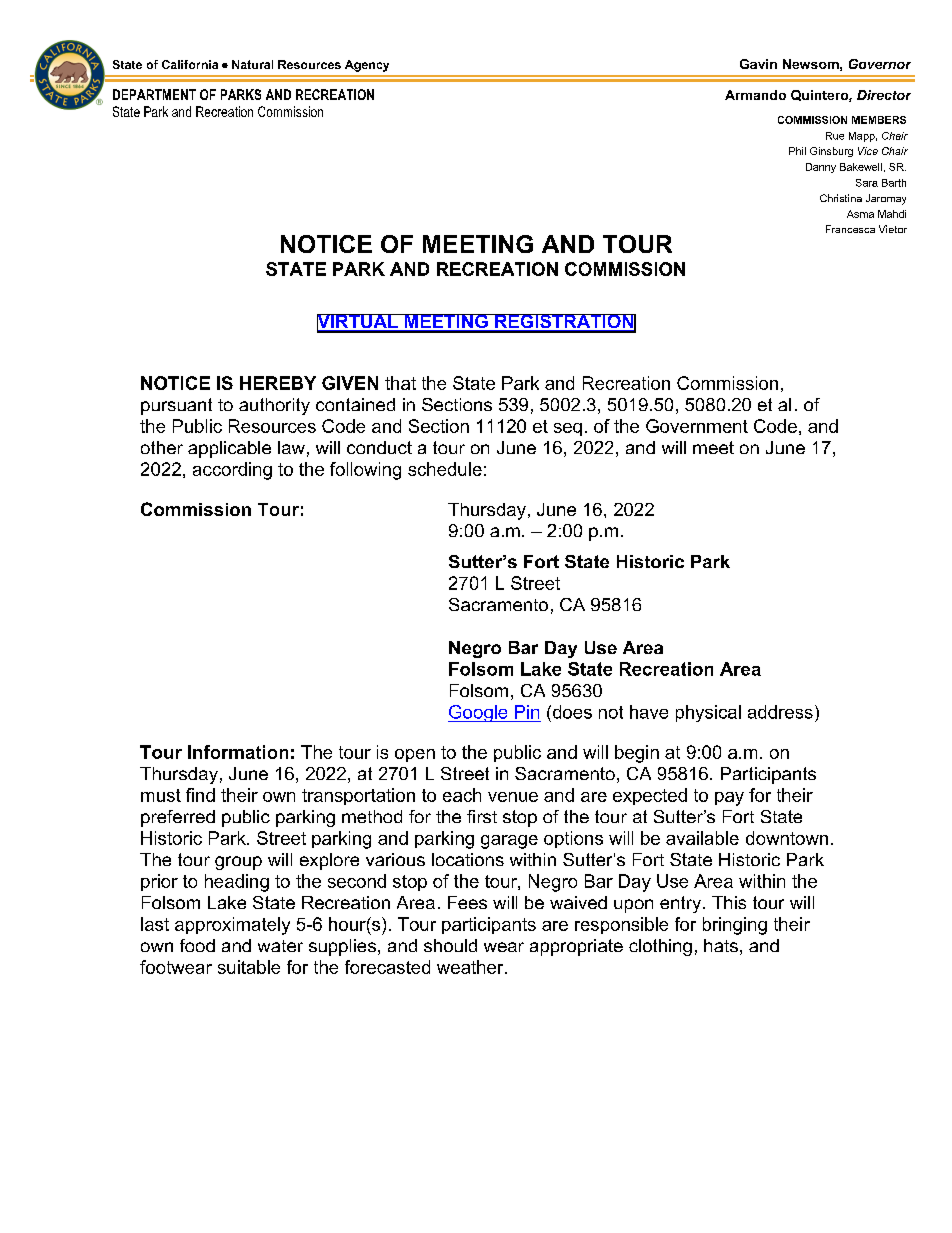 This image has width=952, height=1233. Describe the element at coordinates (278, 383) in the image. I see `HEREBY` at that location.
